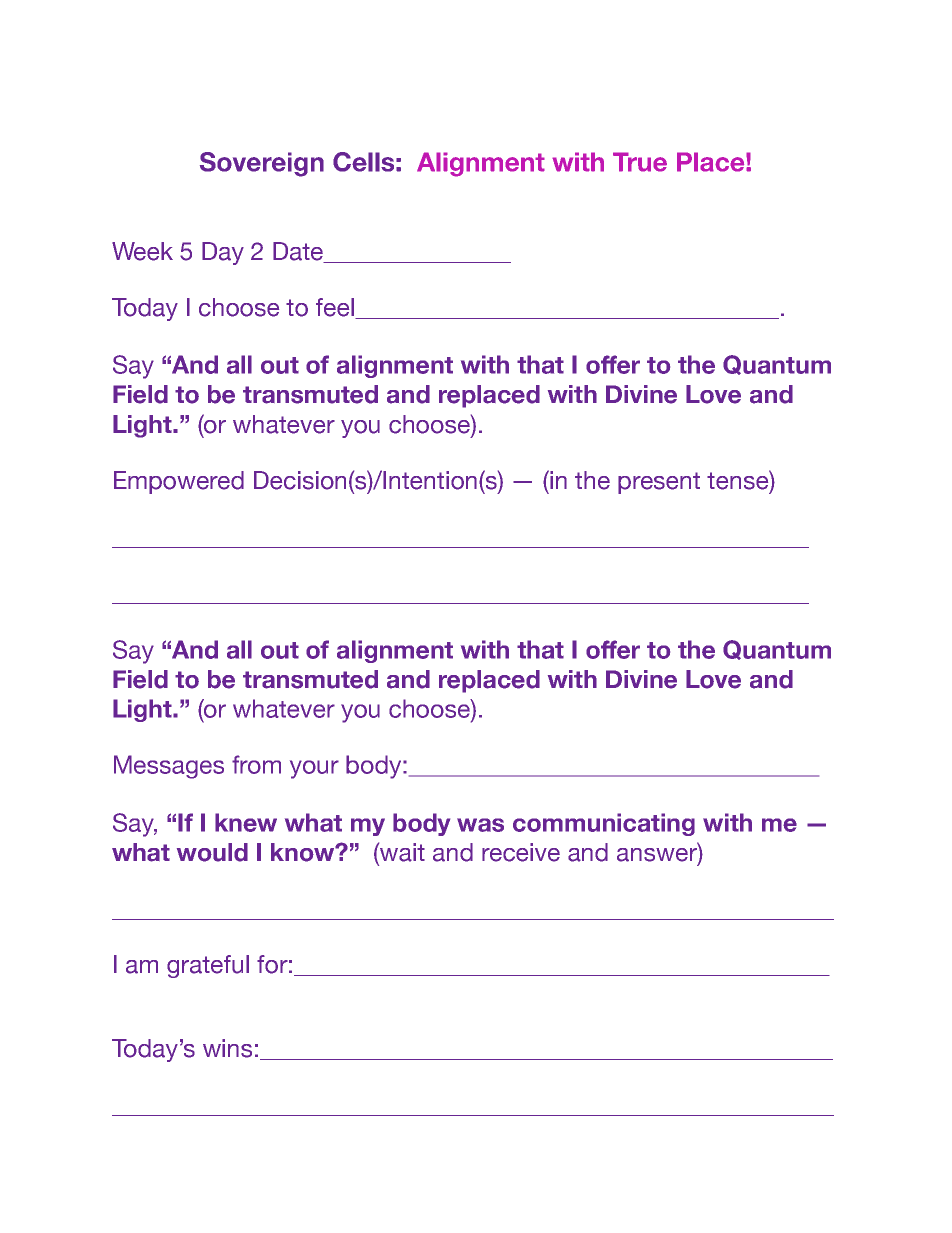  What do you see at coordinates (659, 483) in the document?
I see `present` at bounding box center [659, 483].
